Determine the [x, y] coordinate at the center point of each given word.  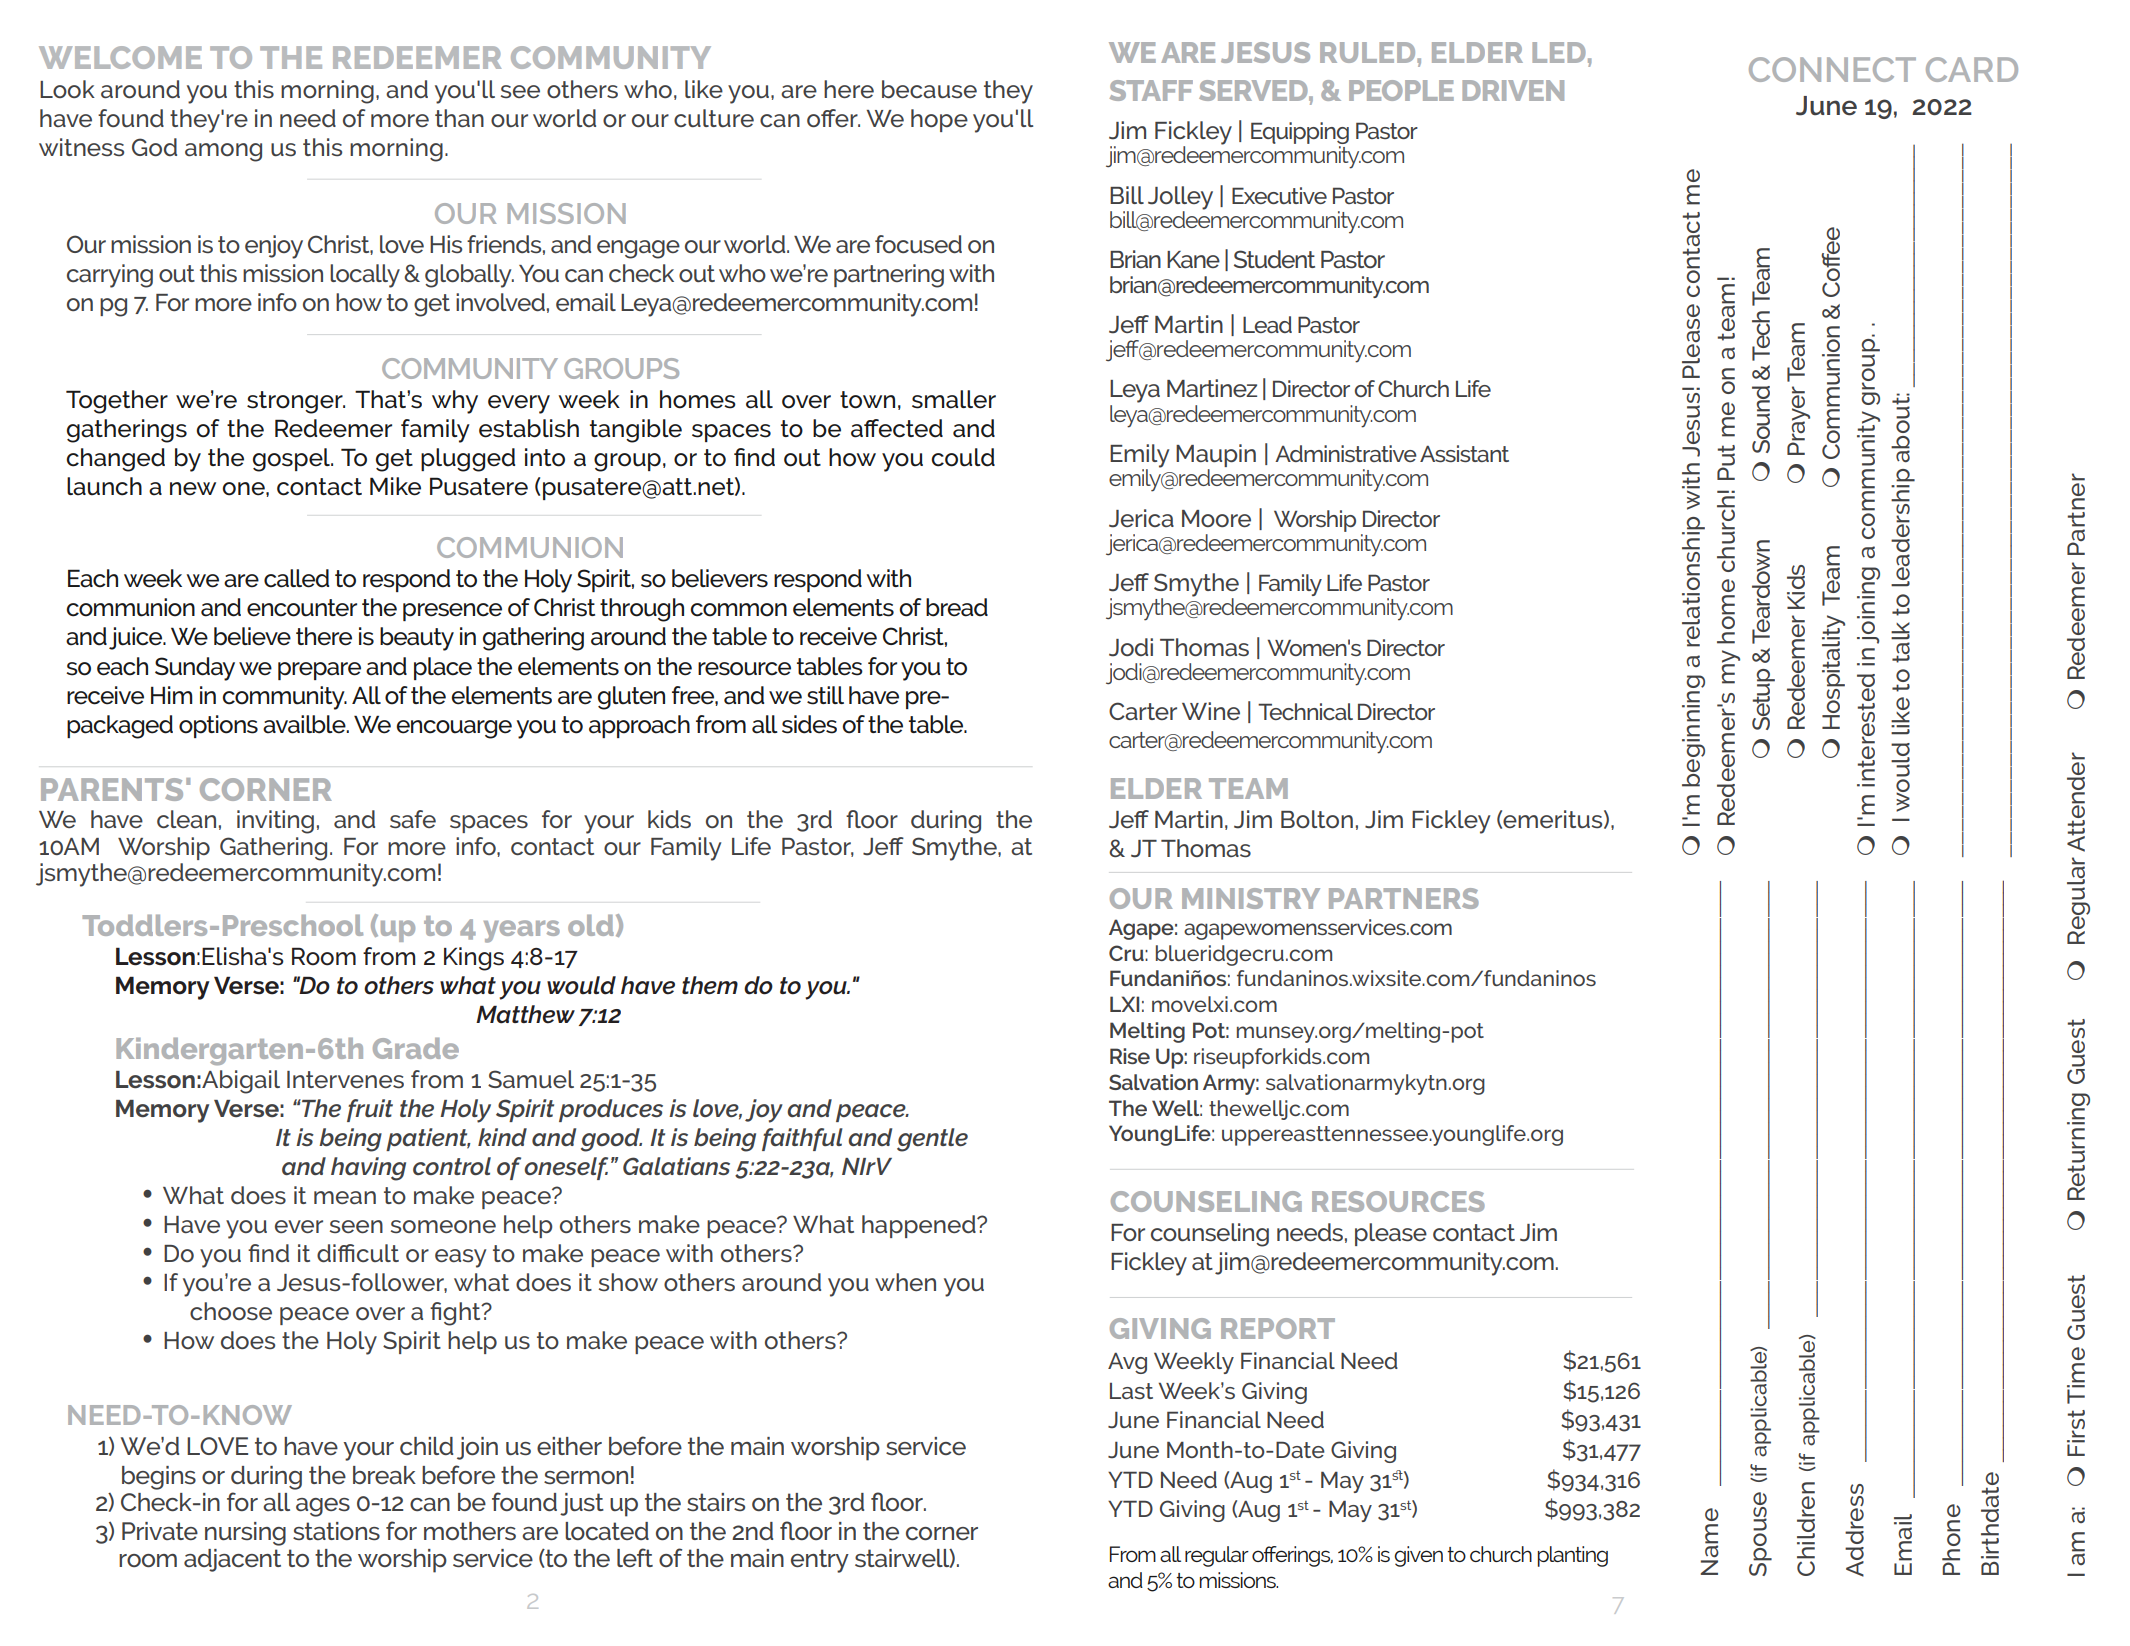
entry [820, 1561]
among [223, 152]
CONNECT [1832, 69]
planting [1573, 1556]
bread [957, 607]
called [296, 578]
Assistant [1464, 453]
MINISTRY [1251, 898]
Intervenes [345, 1079]
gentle [932, 1140]
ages [323, 1507]
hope [939, 120]
